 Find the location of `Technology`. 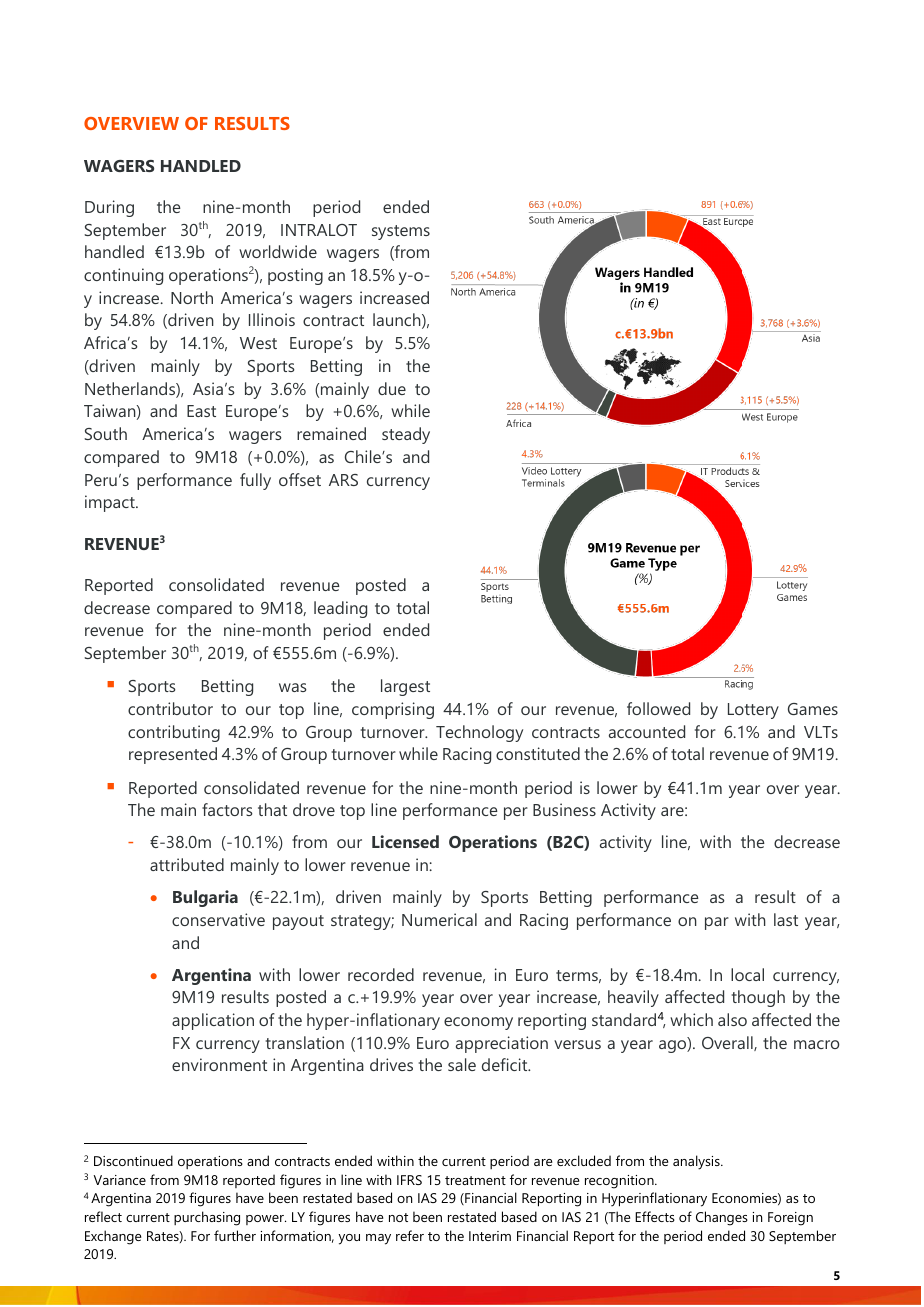

Technology is located at coordinates (479, 733).
